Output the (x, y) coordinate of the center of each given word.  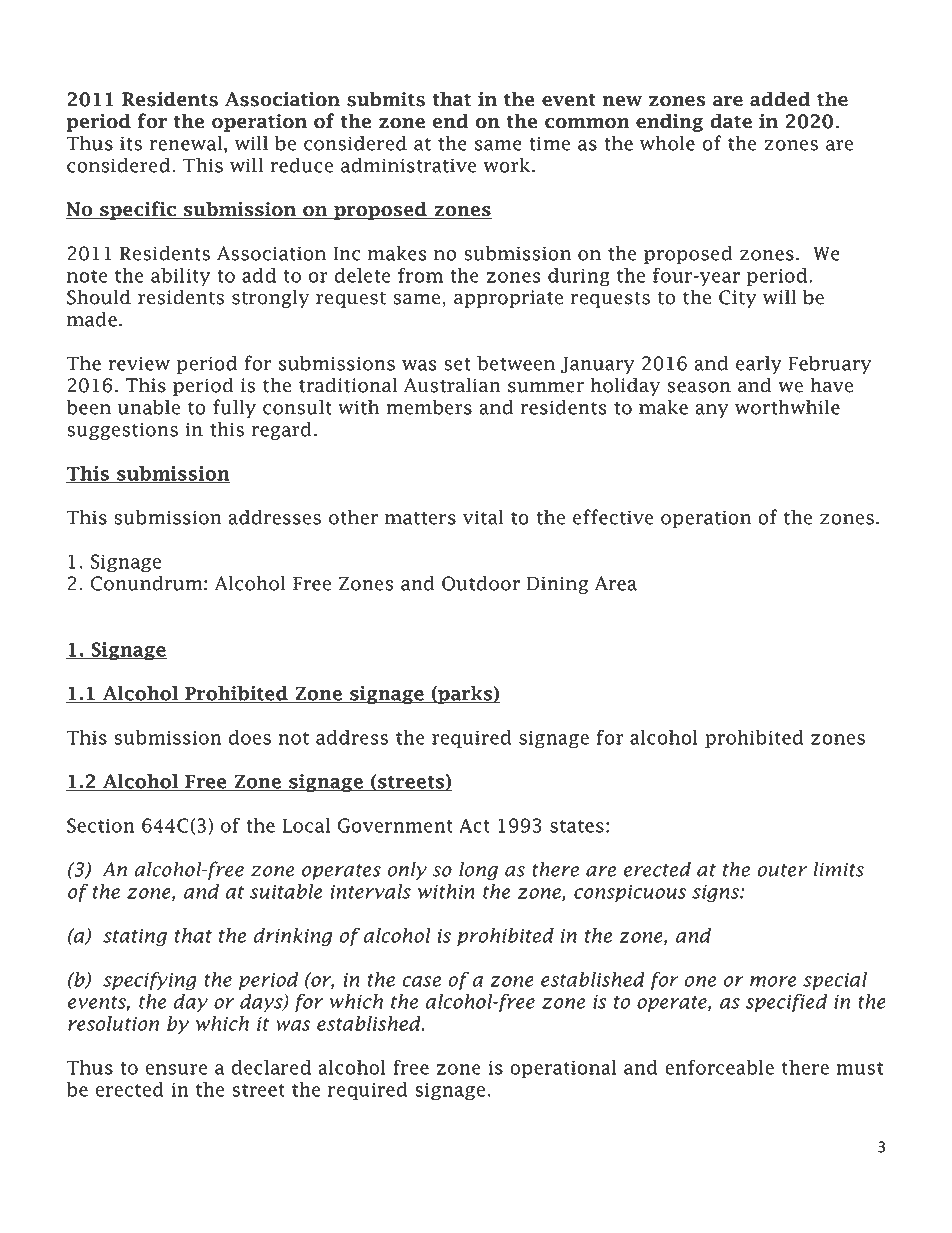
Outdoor (481, 583)
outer (782, 870)
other (353, 517)
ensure (176, 1069)
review (139, 363)
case (421, 981)
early (759, 364)
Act (474, 825)
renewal (186, 143)
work (508, 165)
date (731, 121)
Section (101, 825)
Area (616, 583)
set (457, 364)
